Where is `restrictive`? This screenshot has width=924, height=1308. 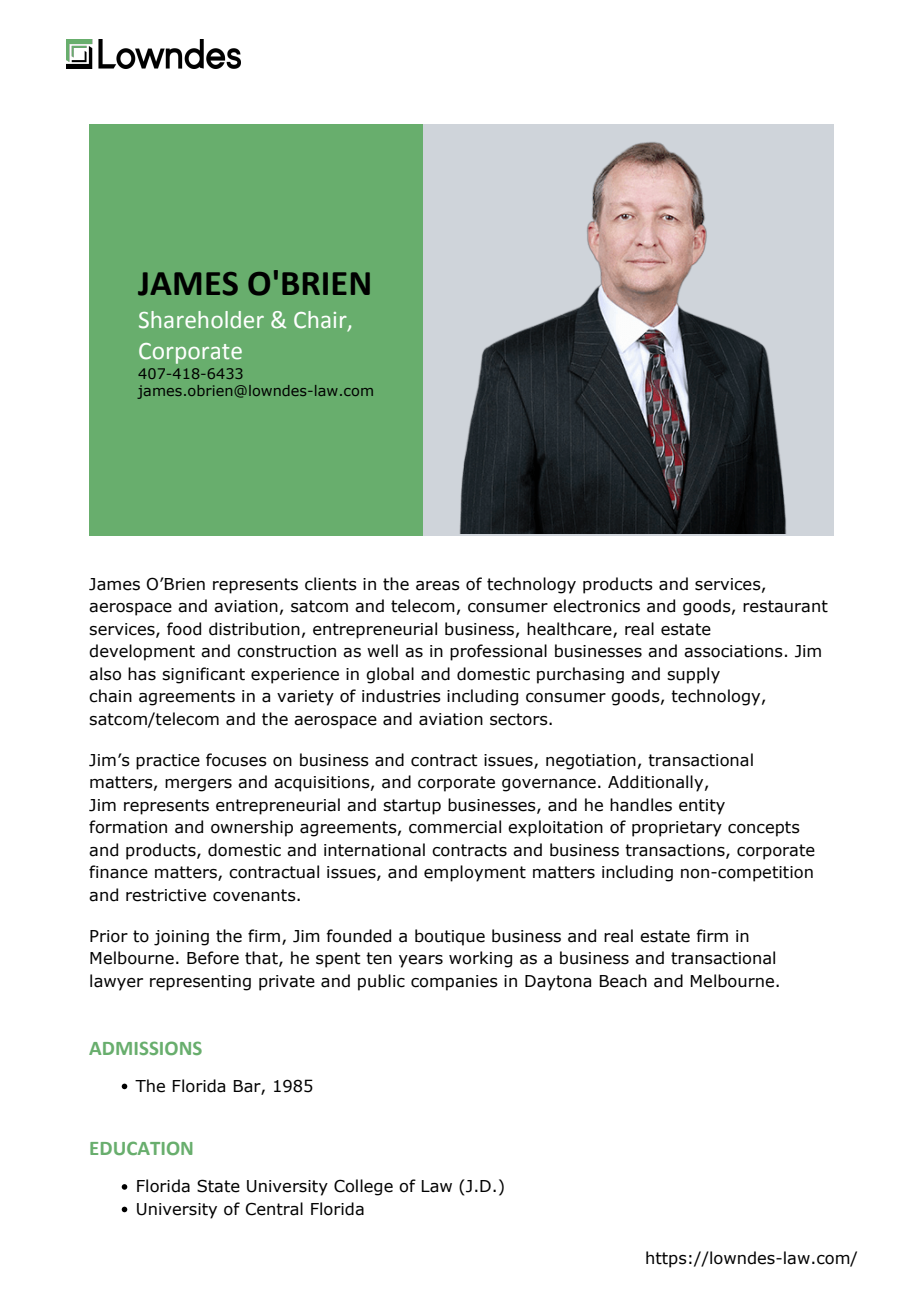
restrictive is located at coordinates (166, 895).
